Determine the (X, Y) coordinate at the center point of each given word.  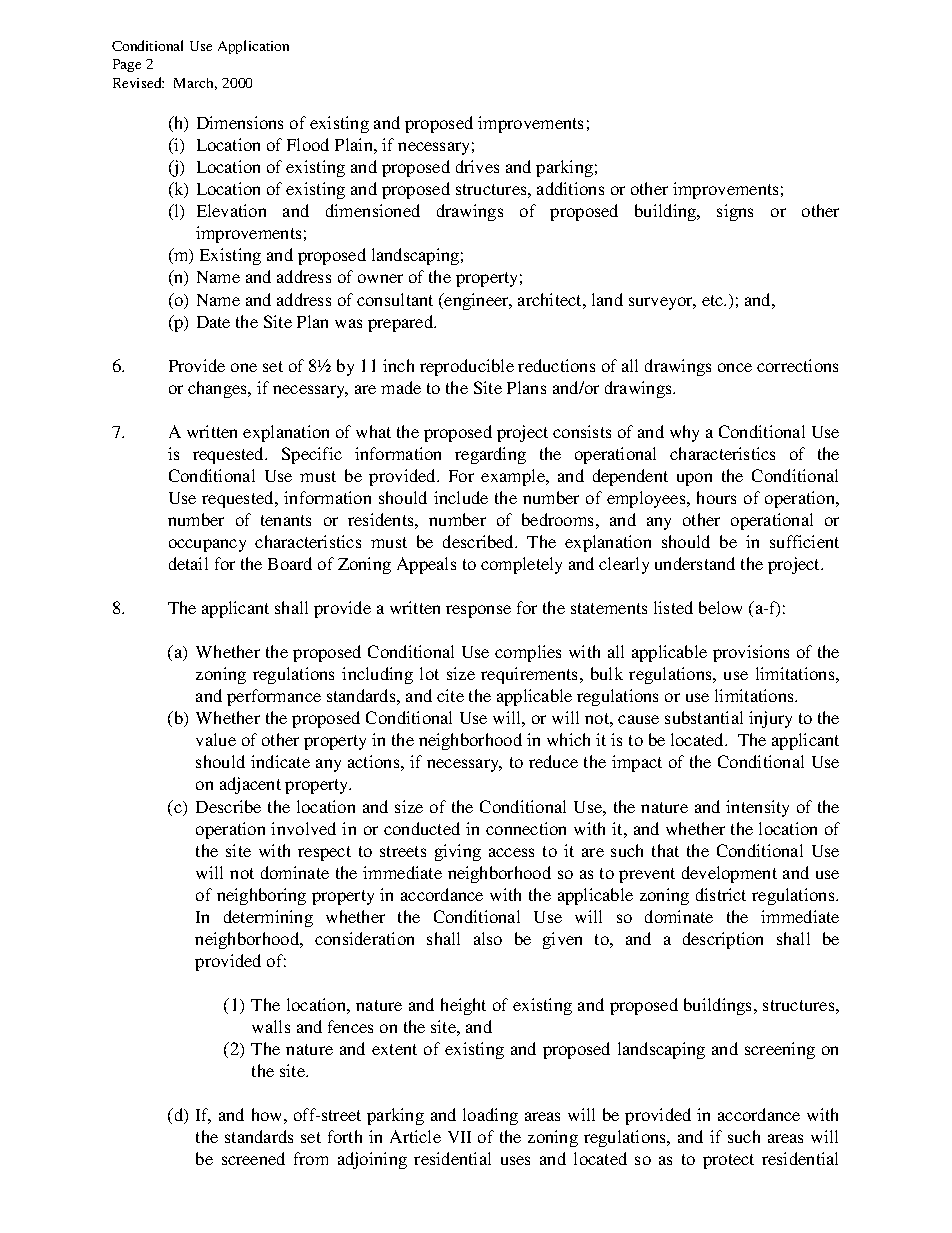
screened (253, 1158)
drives (477, 166)
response (478, 611)
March (195, 84)
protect (728, 1161)
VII (459, 1137)
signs (735, 212)
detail (188, 563)
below (720, 607)
